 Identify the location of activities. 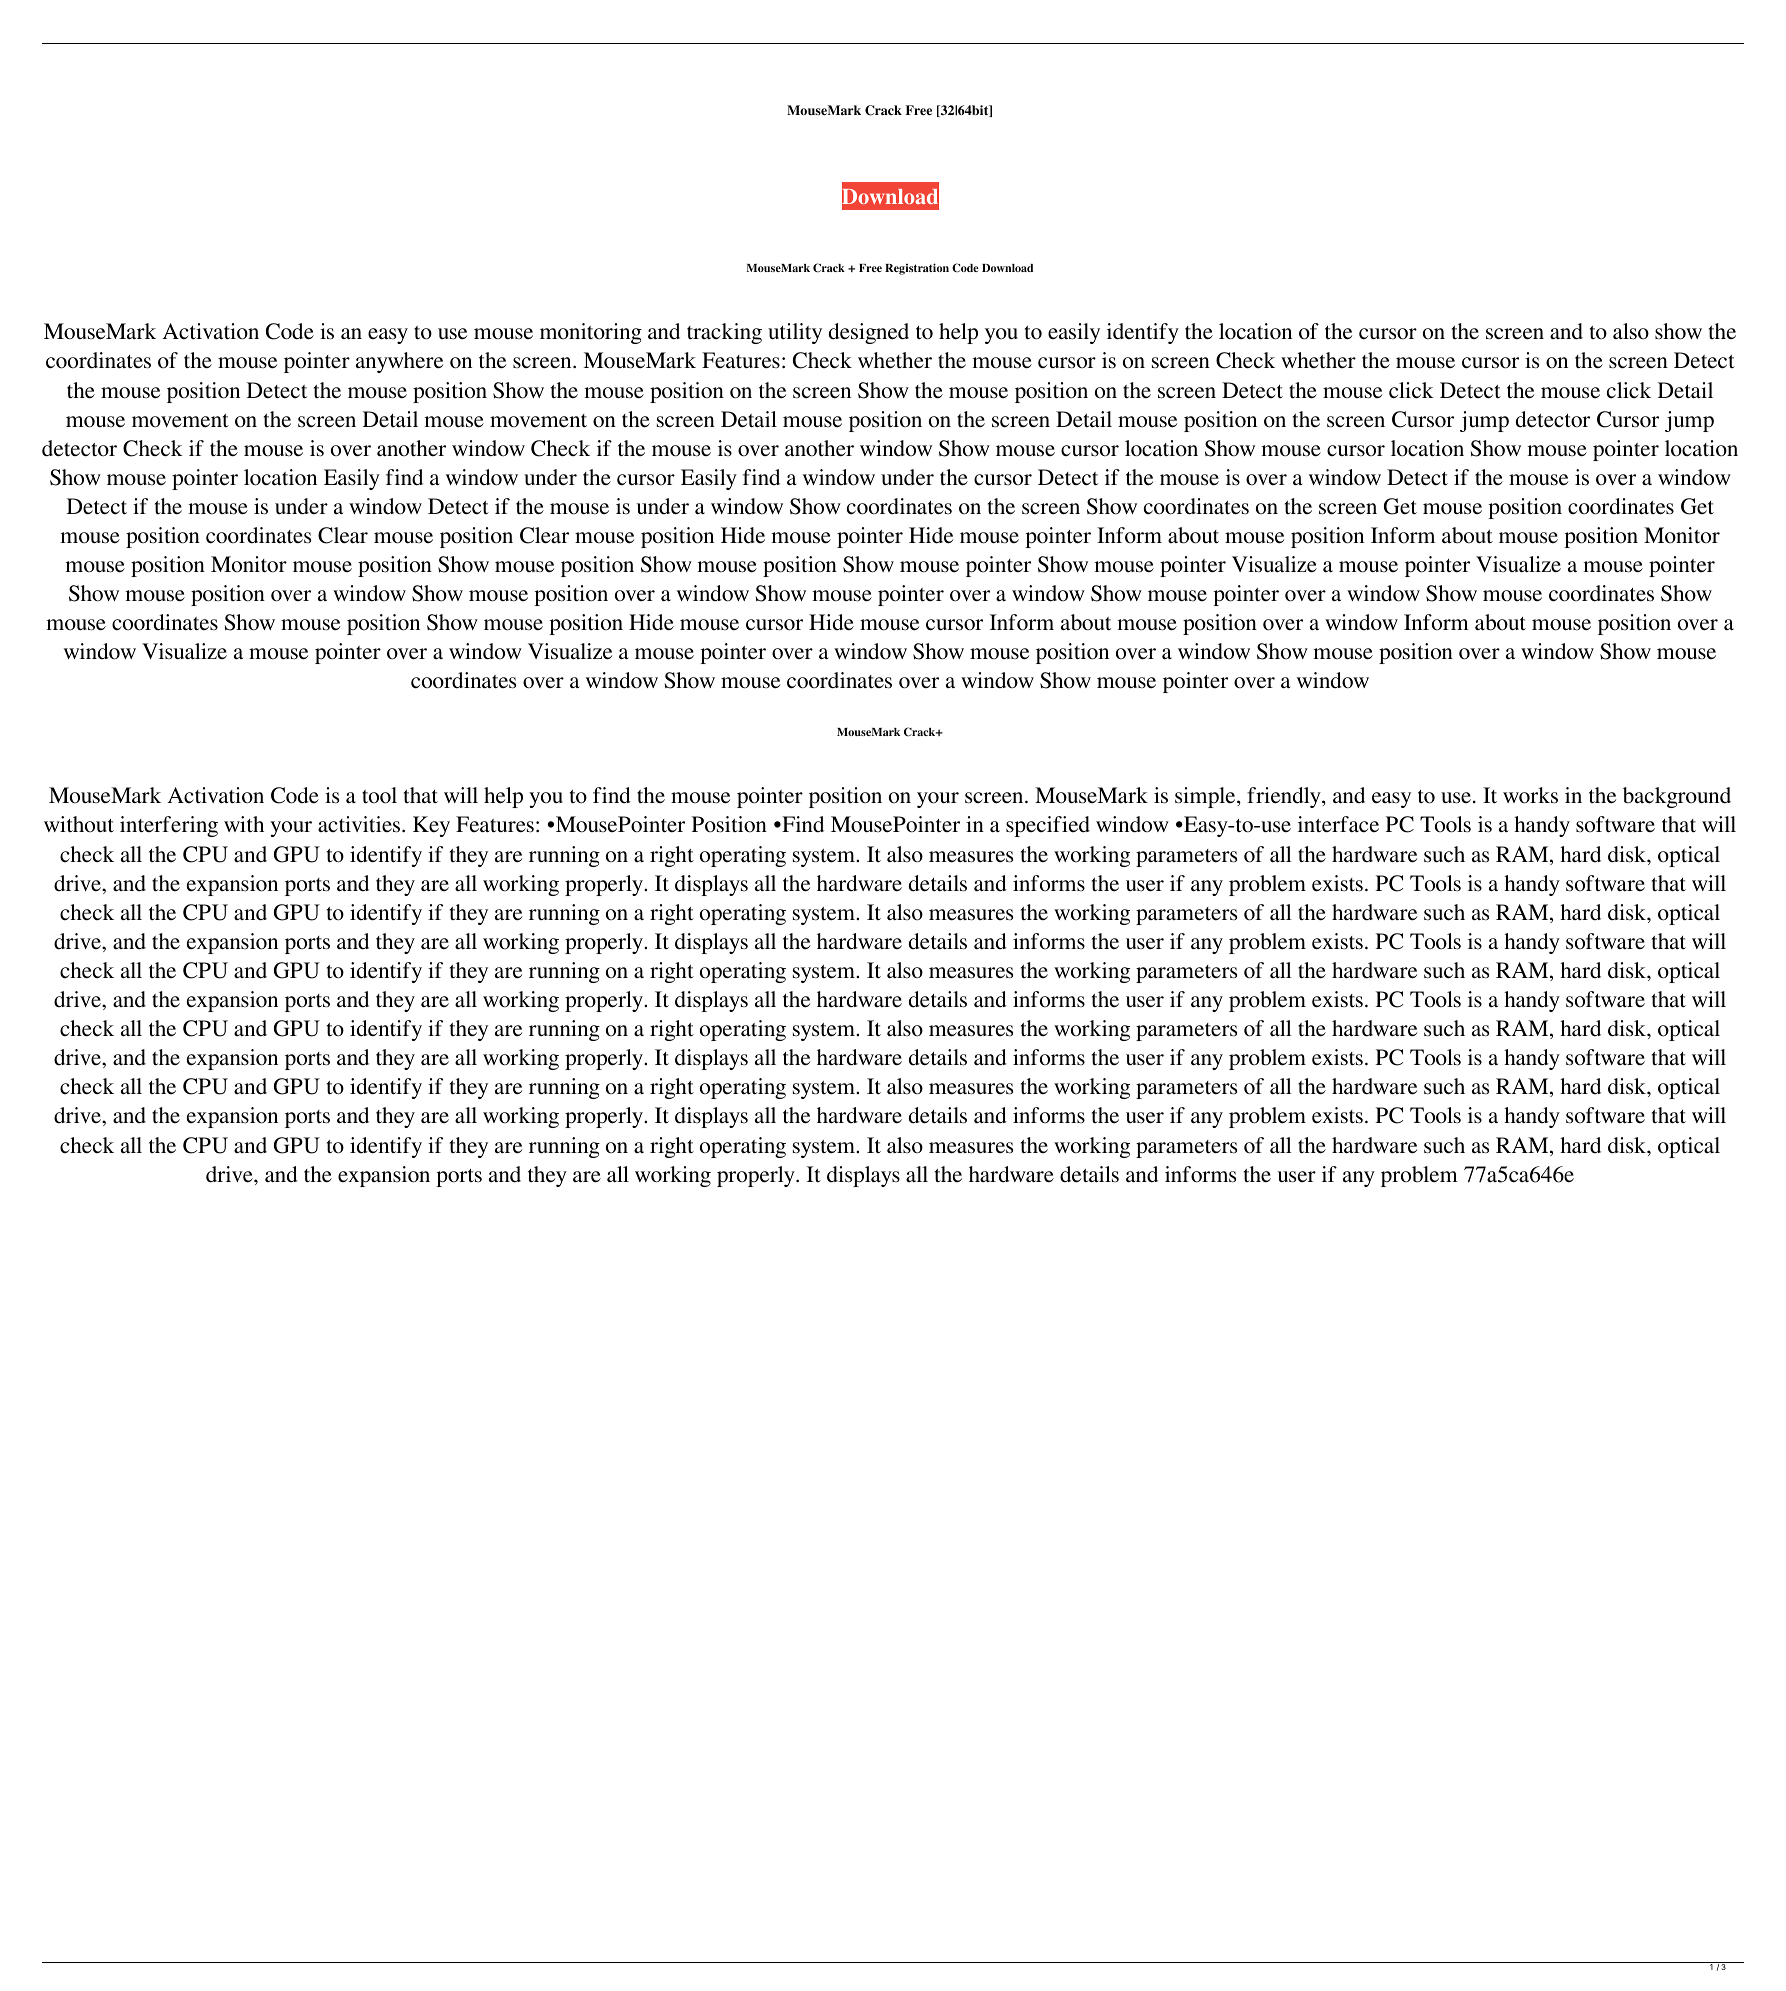
(360, 824).
